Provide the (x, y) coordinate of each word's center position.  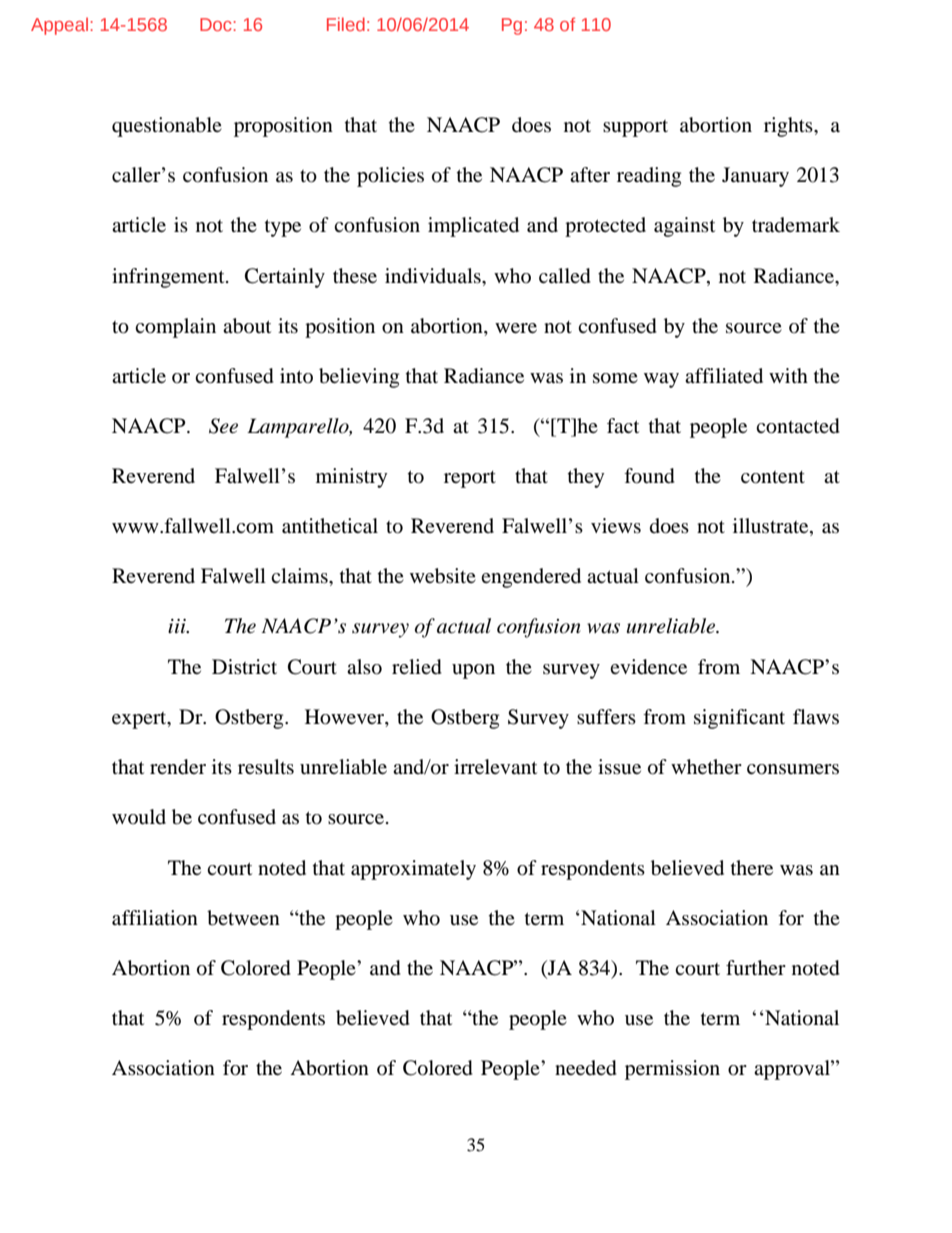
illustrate (772, 527)
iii (178, 626)
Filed (346, 24)
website (443, 576)
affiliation (155, 918)
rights (789, 127)
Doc (217, 24)
